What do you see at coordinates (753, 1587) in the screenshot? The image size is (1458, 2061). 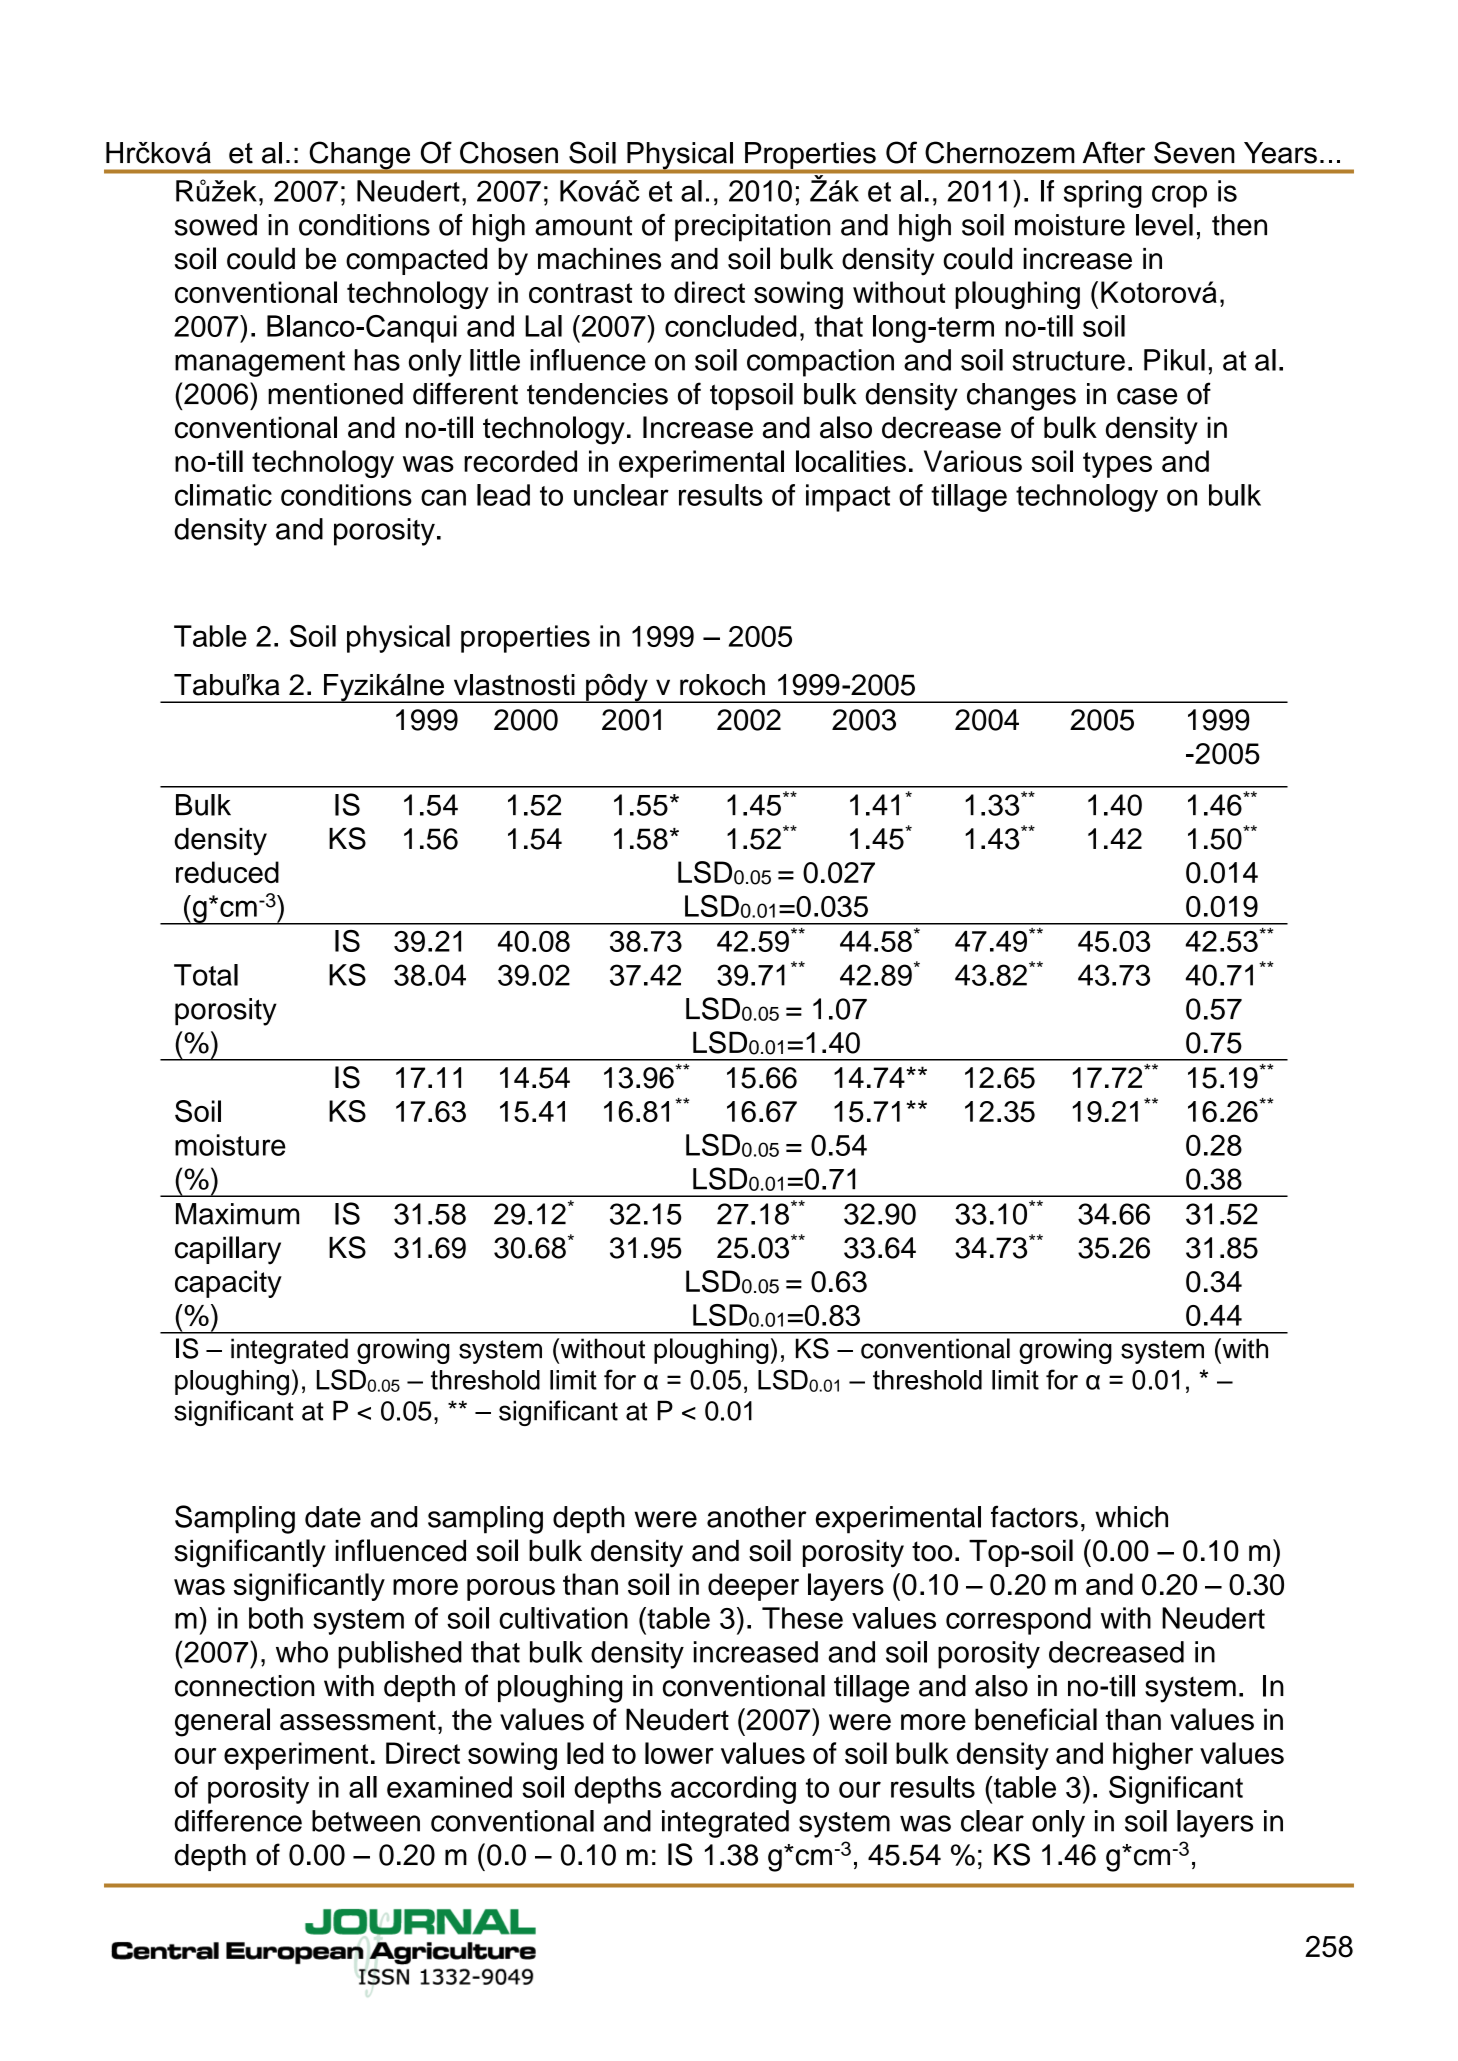 I see `deeper` at bounding box center [753, 1587].
